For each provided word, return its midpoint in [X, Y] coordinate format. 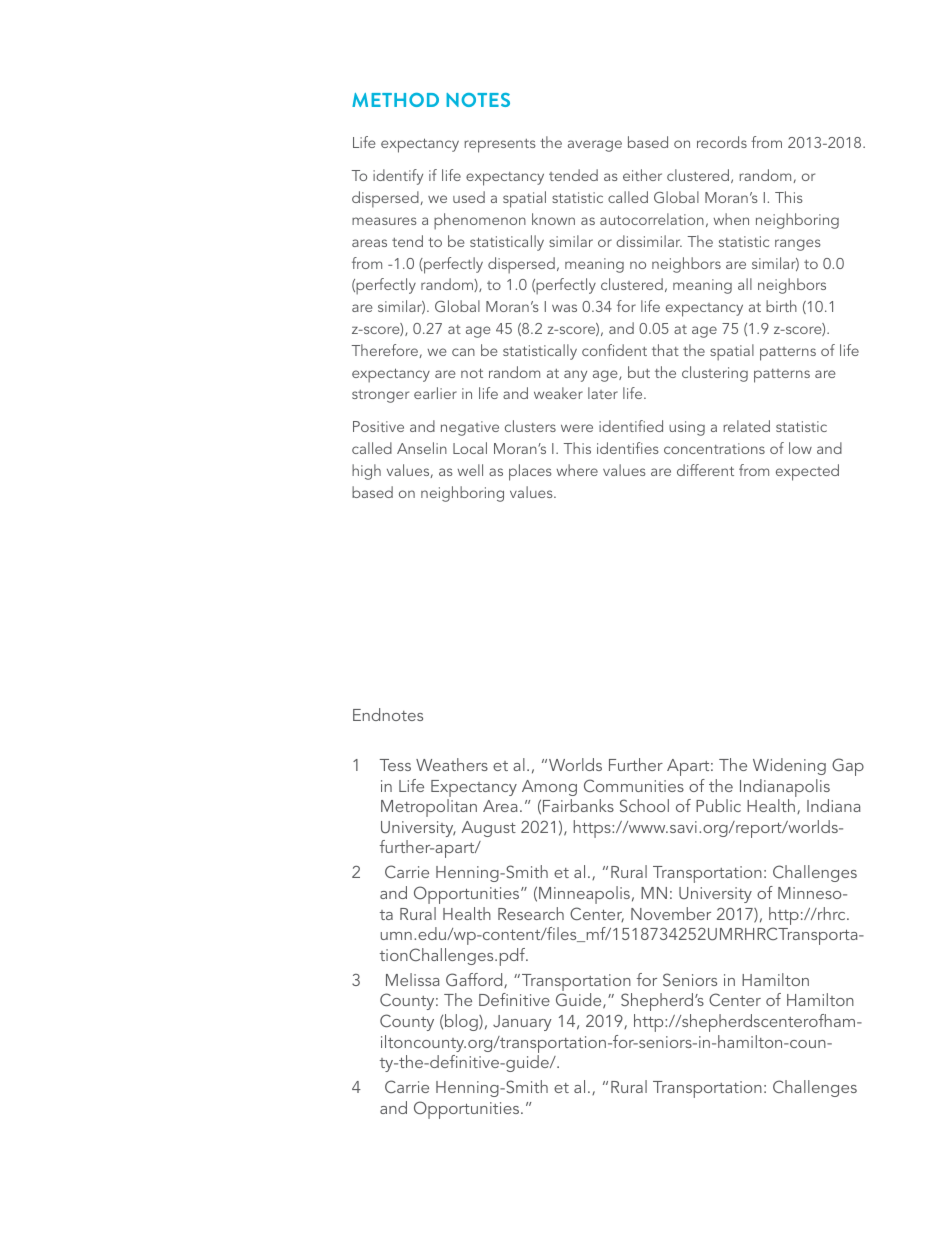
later [603, 393]
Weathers [452, 764]
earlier [435, 393]
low [800, 448]
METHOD [395, 100]
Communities [634, 785]
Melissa [413, 979]
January [522, 1023]
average [595, 146]
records [722, 142]
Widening [789, 766]
